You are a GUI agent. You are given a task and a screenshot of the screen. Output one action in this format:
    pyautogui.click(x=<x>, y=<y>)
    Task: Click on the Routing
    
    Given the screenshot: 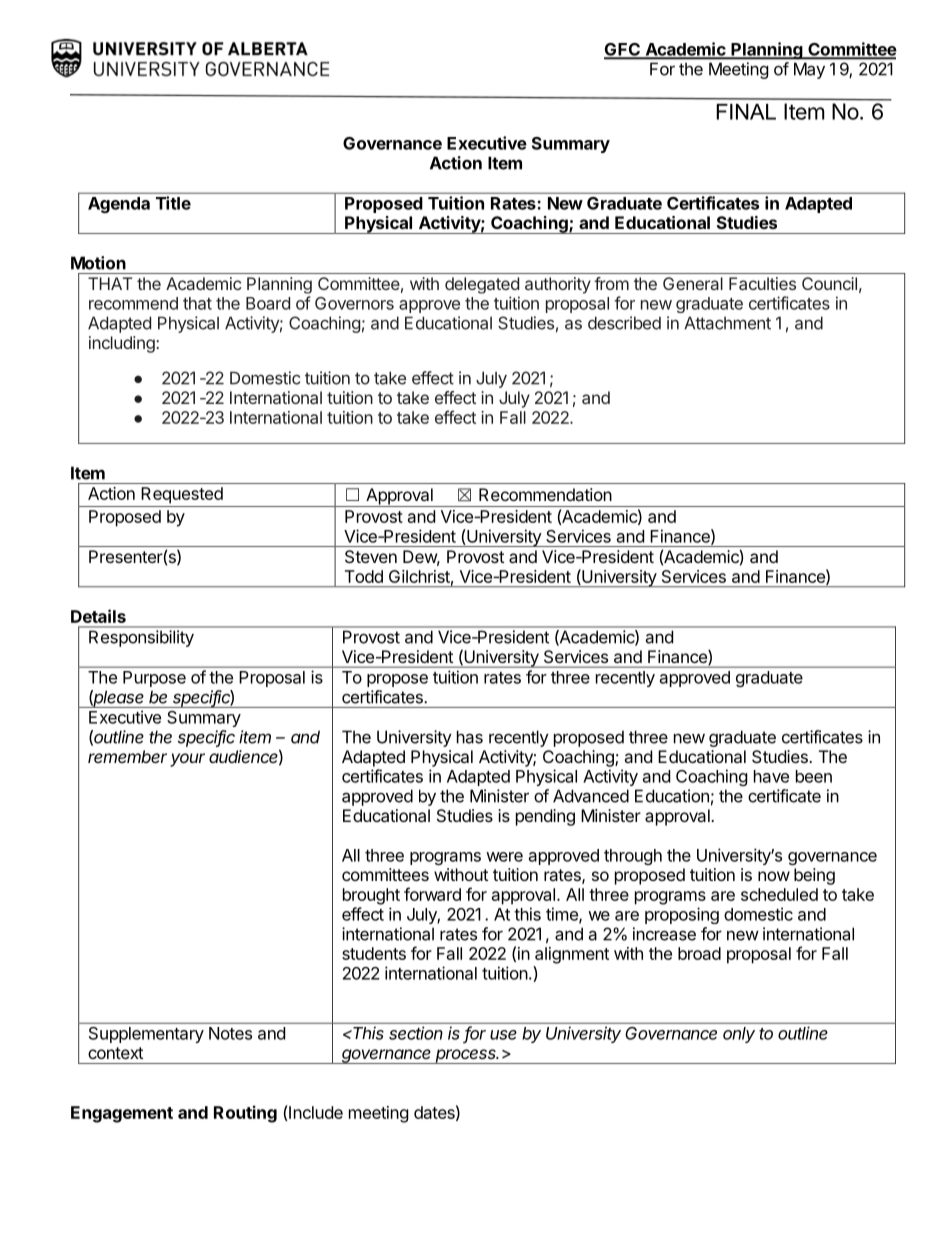 What is the action you would take?
    pyautogui.click(x=245, y=1114)
